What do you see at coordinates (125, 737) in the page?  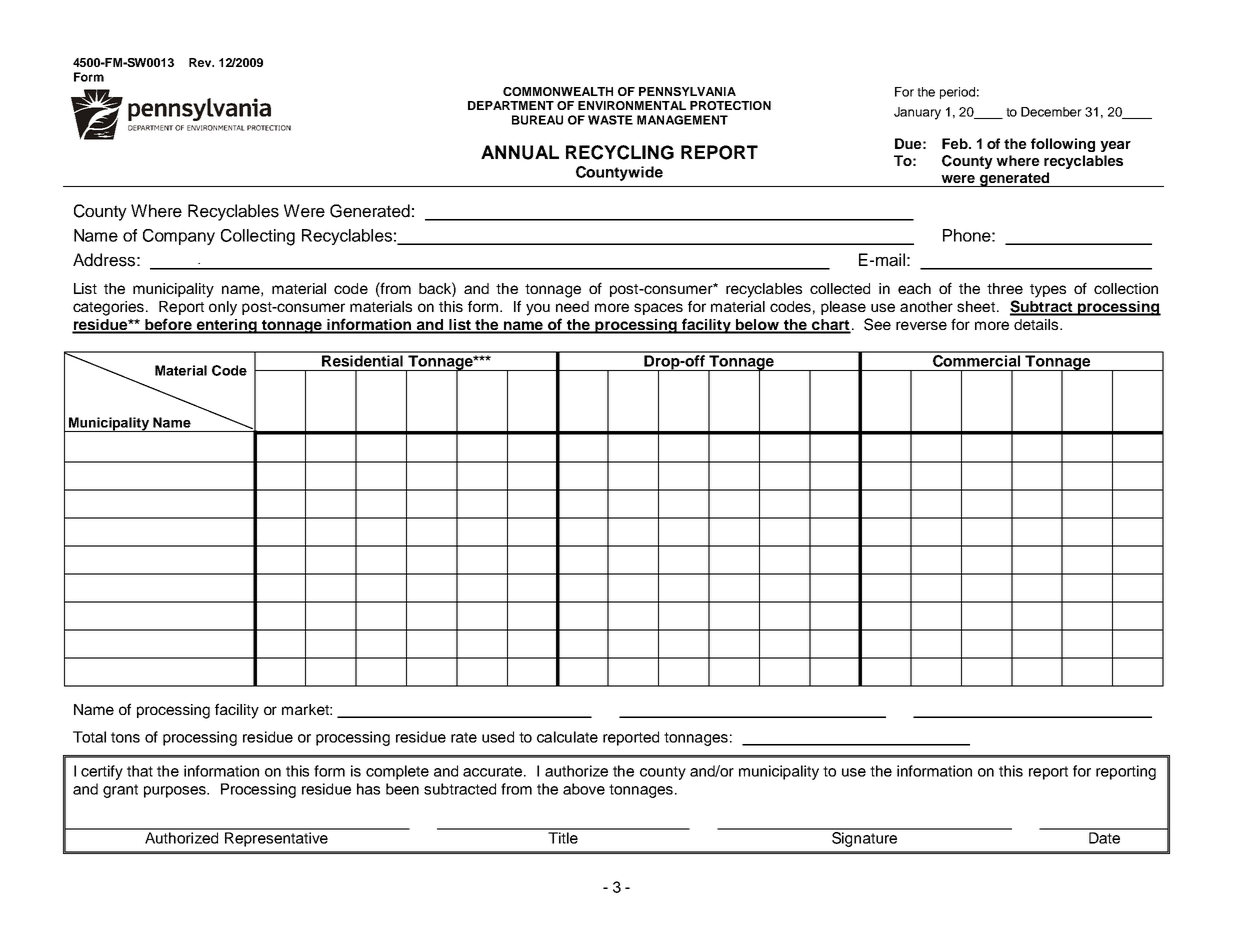 I see `tons` at bounding box center [125, 737].
